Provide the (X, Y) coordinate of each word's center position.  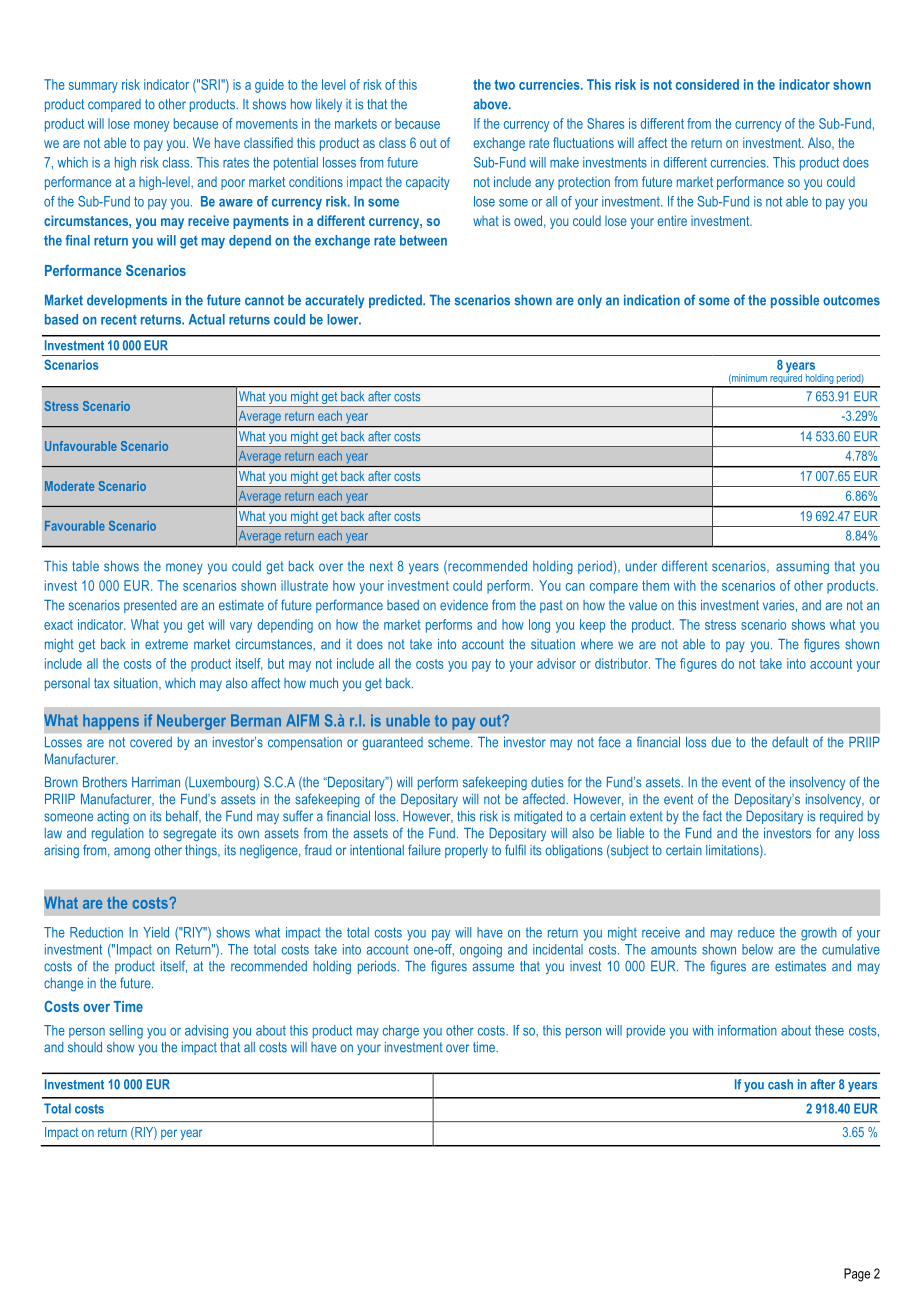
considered (707, 84)
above (492, 104)
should (85, 1047)
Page (857, 1275)
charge (401, 1032)
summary (93, 87)
